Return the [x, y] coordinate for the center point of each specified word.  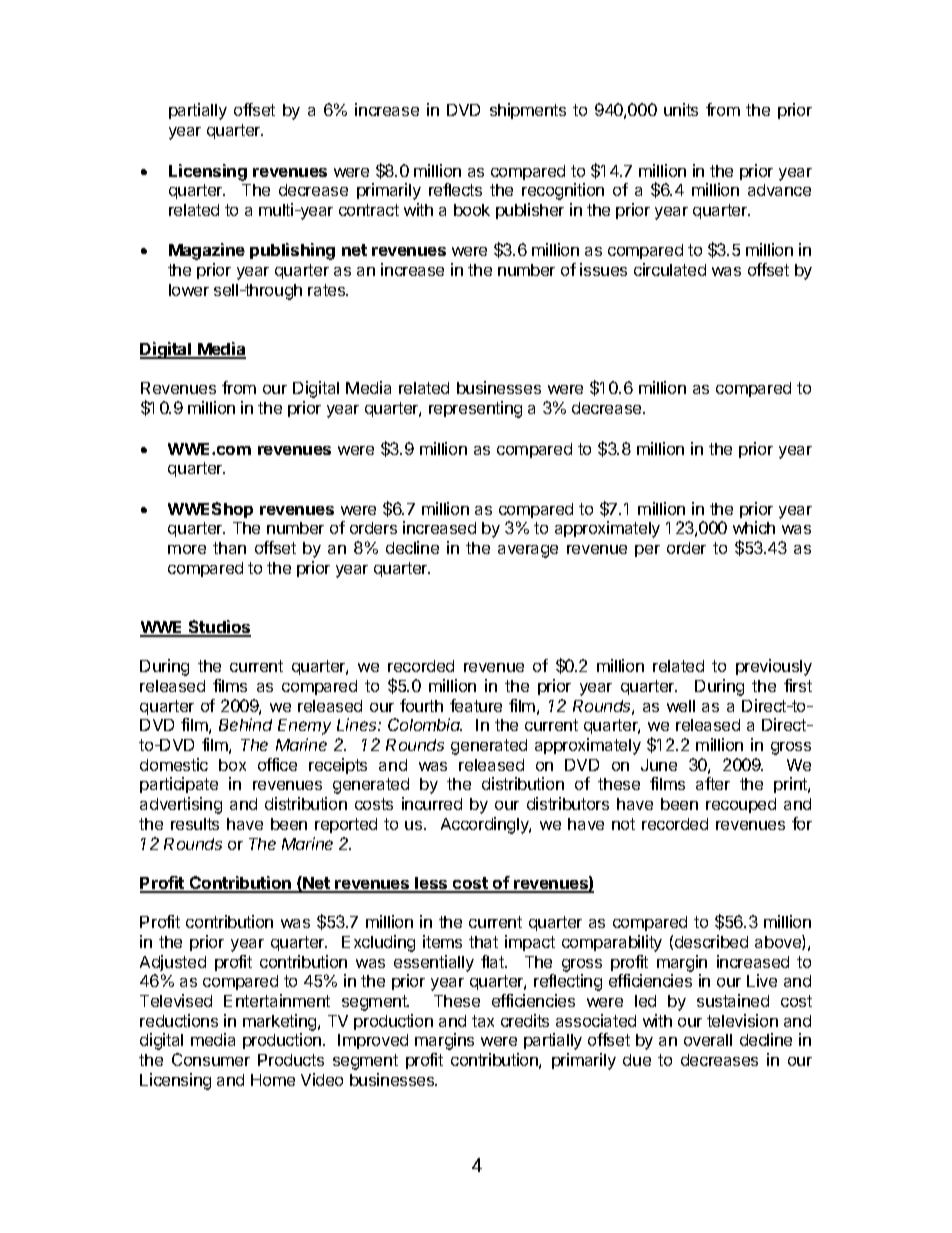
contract [369, 210]
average [528, 551]
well [681, 706]
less [431, 884]
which [754, 527]
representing [475, 409]
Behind [245, 724]
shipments [528, 111]
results [195, 824]
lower [189, 290]
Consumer [211, 1059]
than [229, 548]
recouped [741, 805]
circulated [670, 269]
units [681, 109]
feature [476, 705]
